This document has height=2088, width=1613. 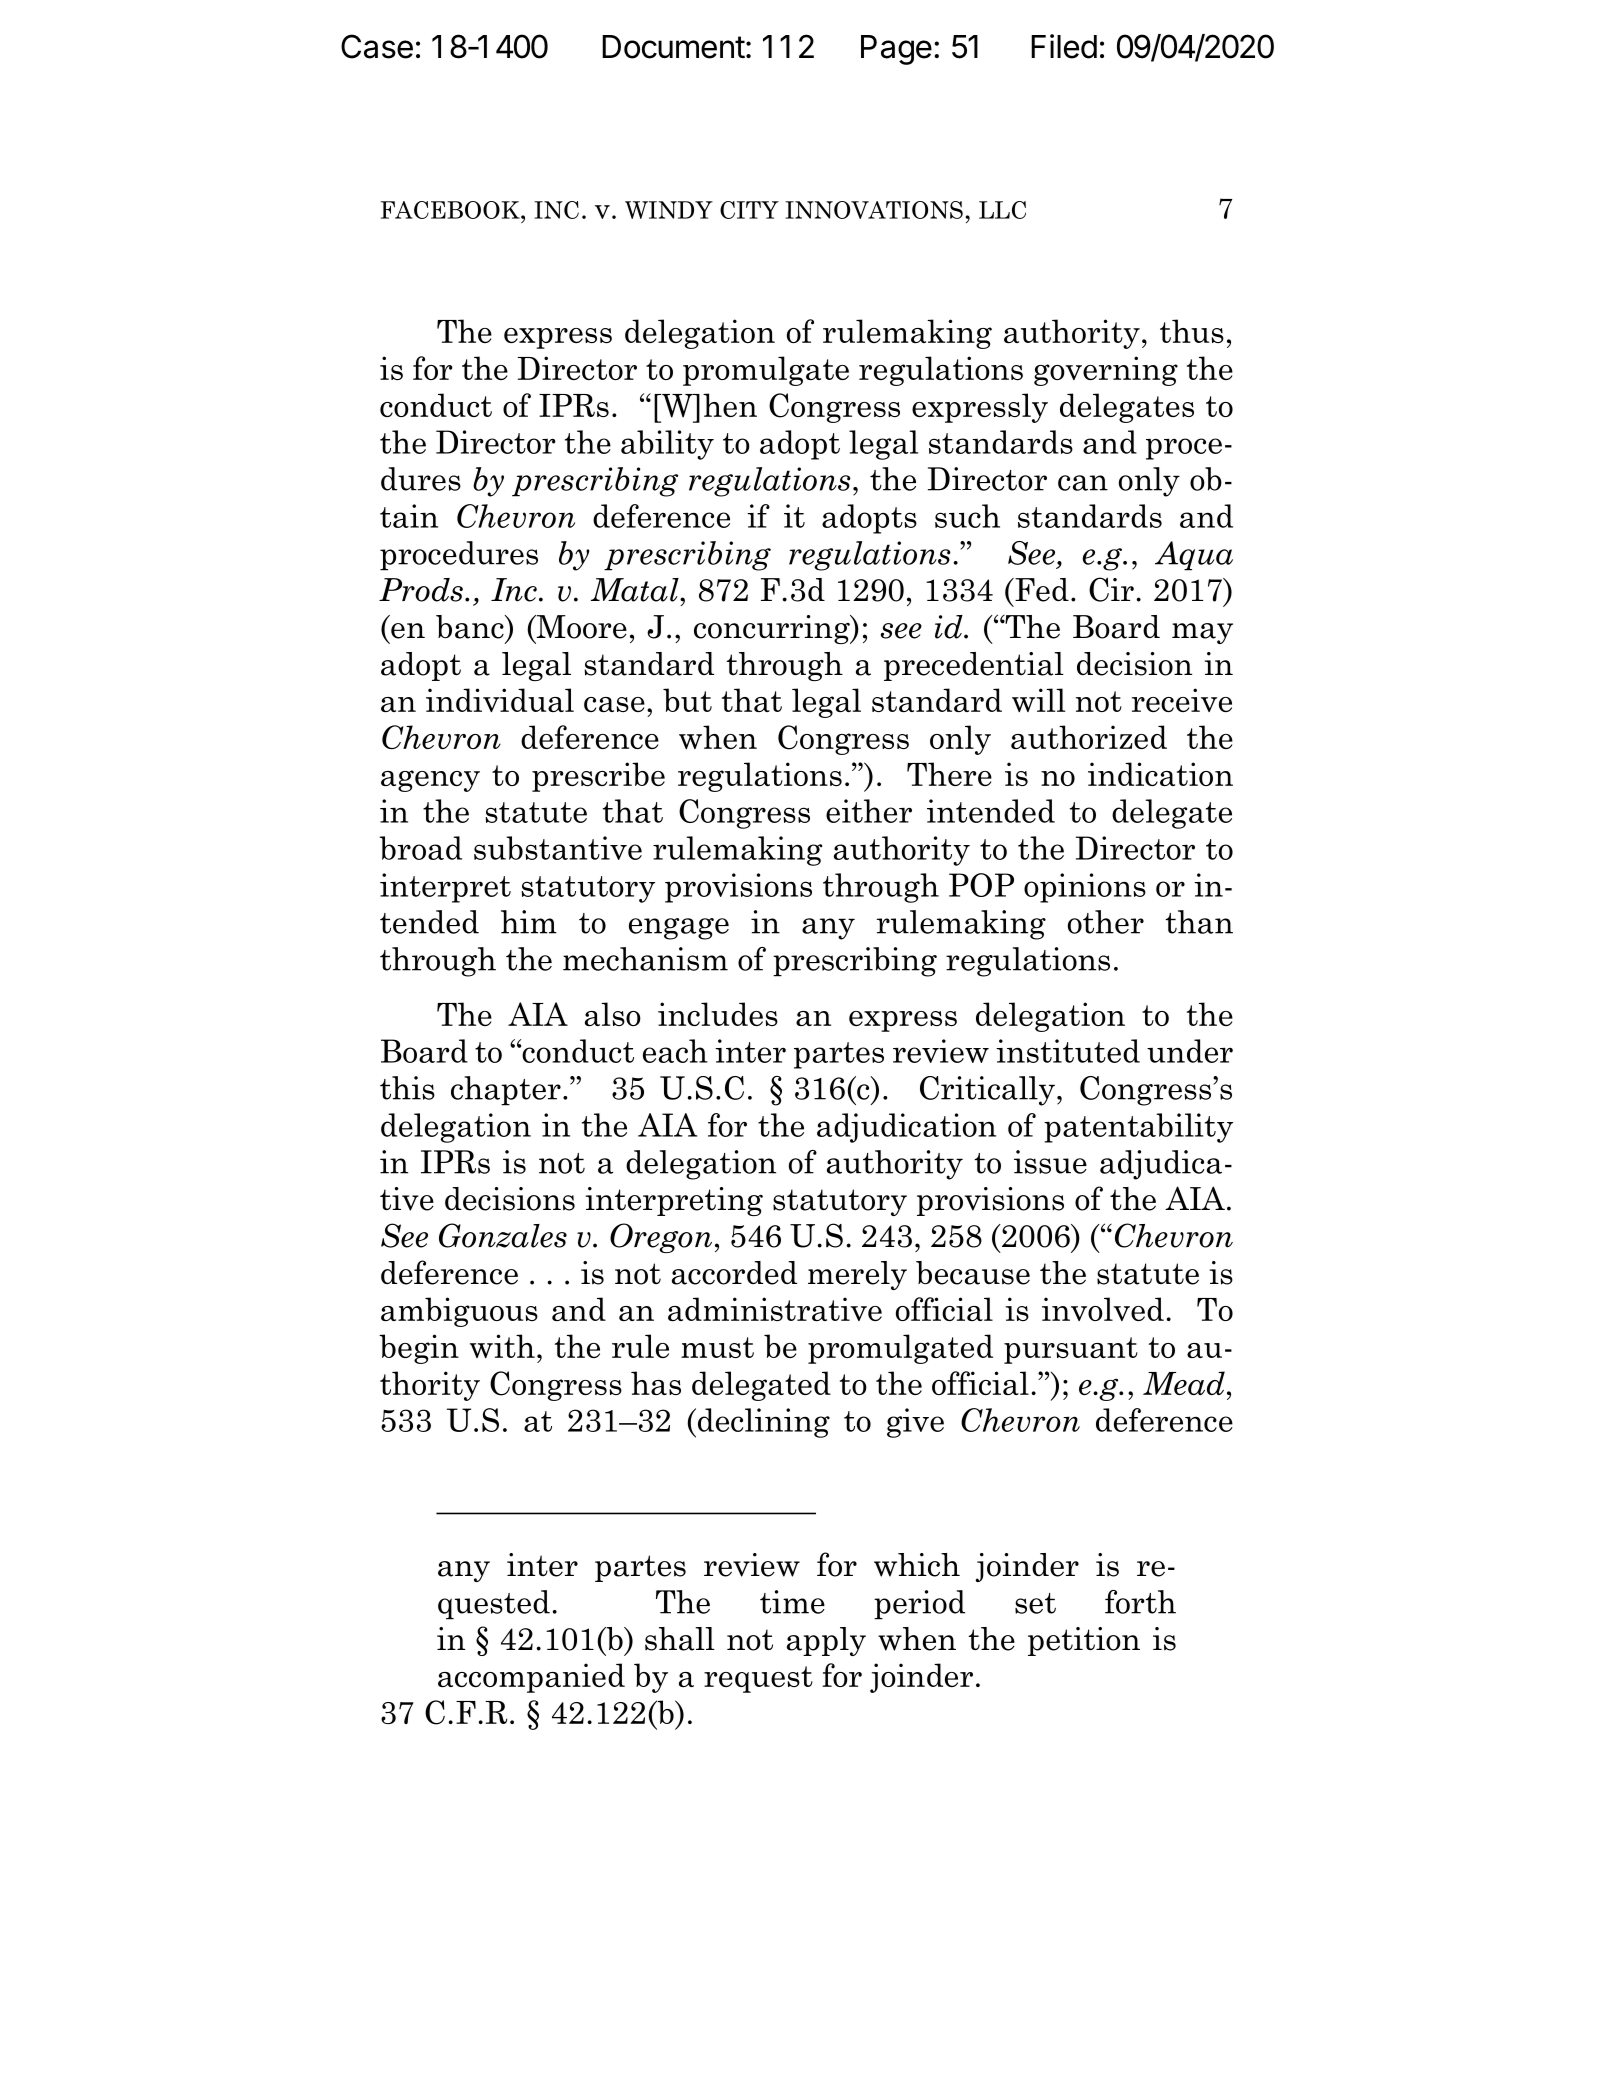 I want to click on opinions, so click(x=1085, y=888).
